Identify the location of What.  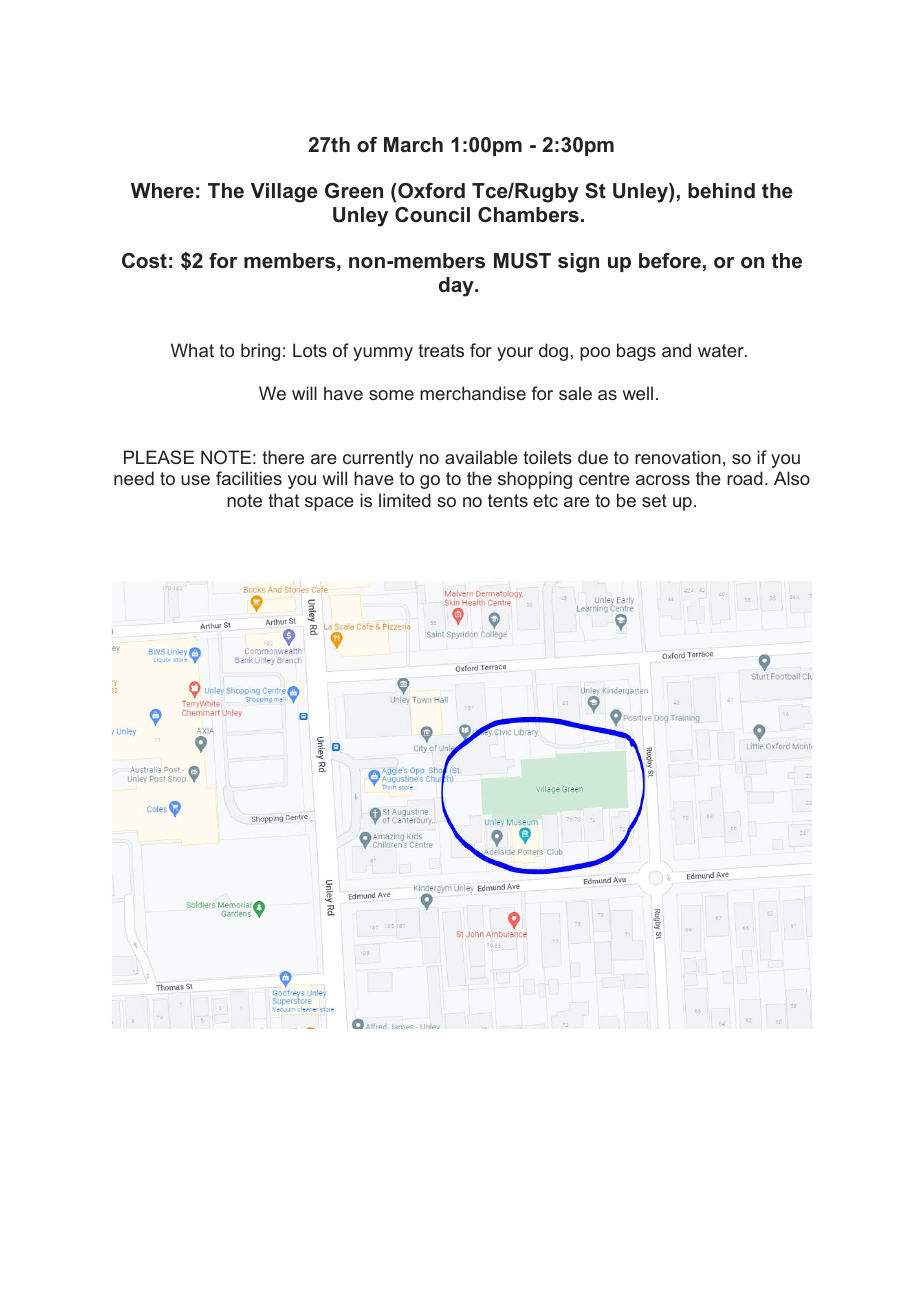
(192, 350).
